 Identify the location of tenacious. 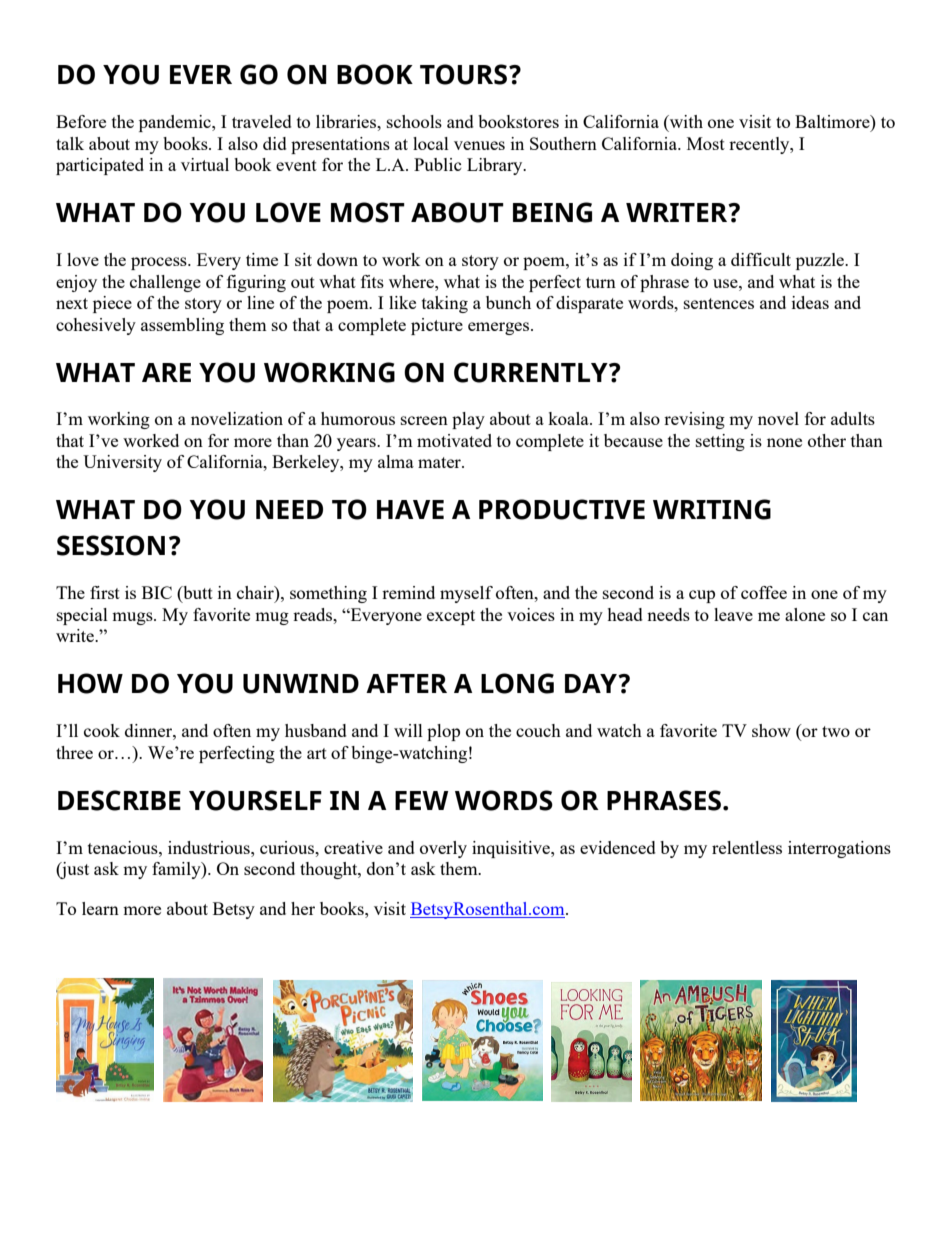
(124, 847).
